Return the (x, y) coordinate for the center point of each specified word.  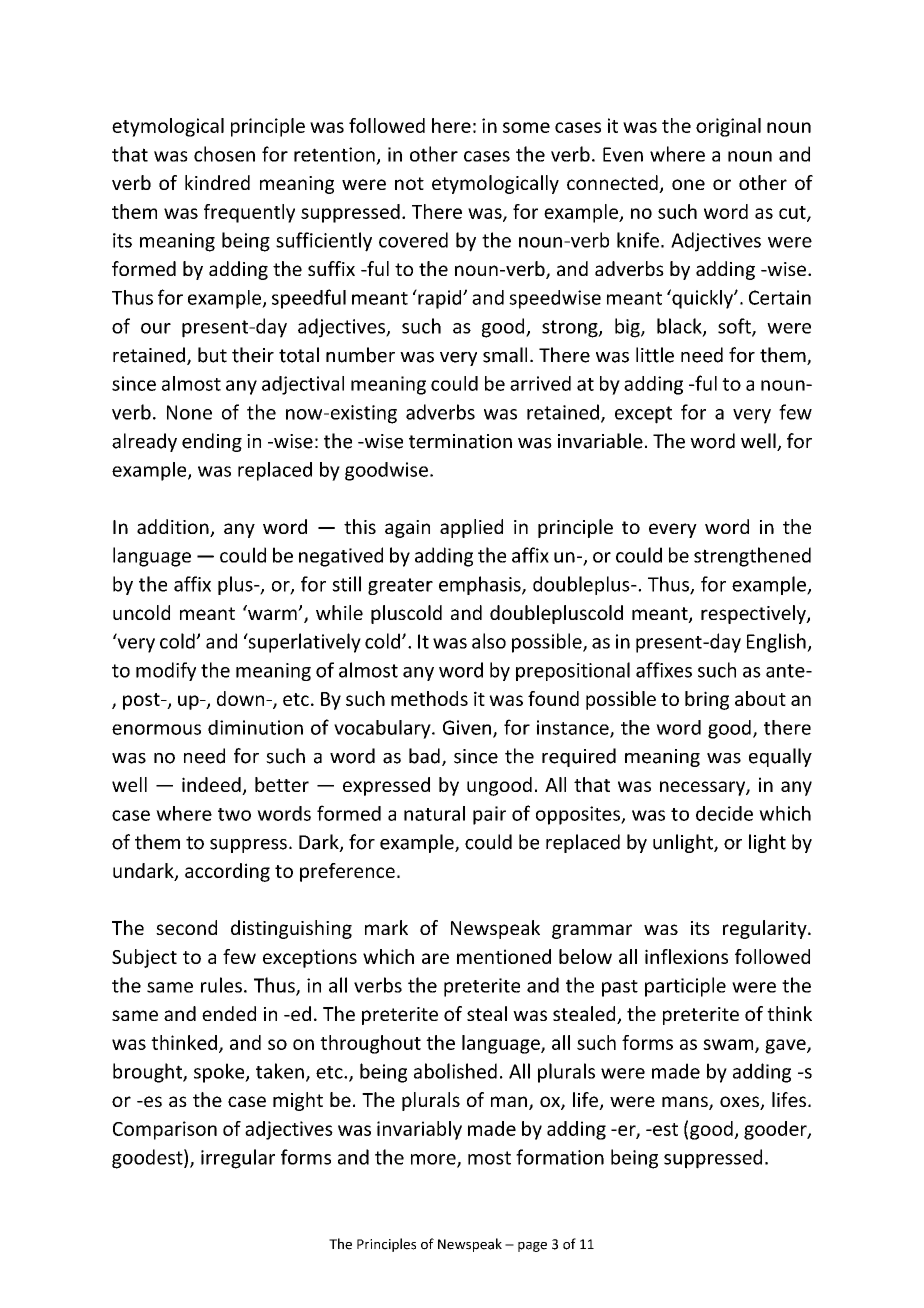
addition (174, 528)
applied (471, 528)
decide (724, 813)
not (409, 183)
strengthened (752, 557)
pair (489, 815)
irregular (238, 1159)
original (728, 127)
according (227, 872)
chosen (224, 154)
